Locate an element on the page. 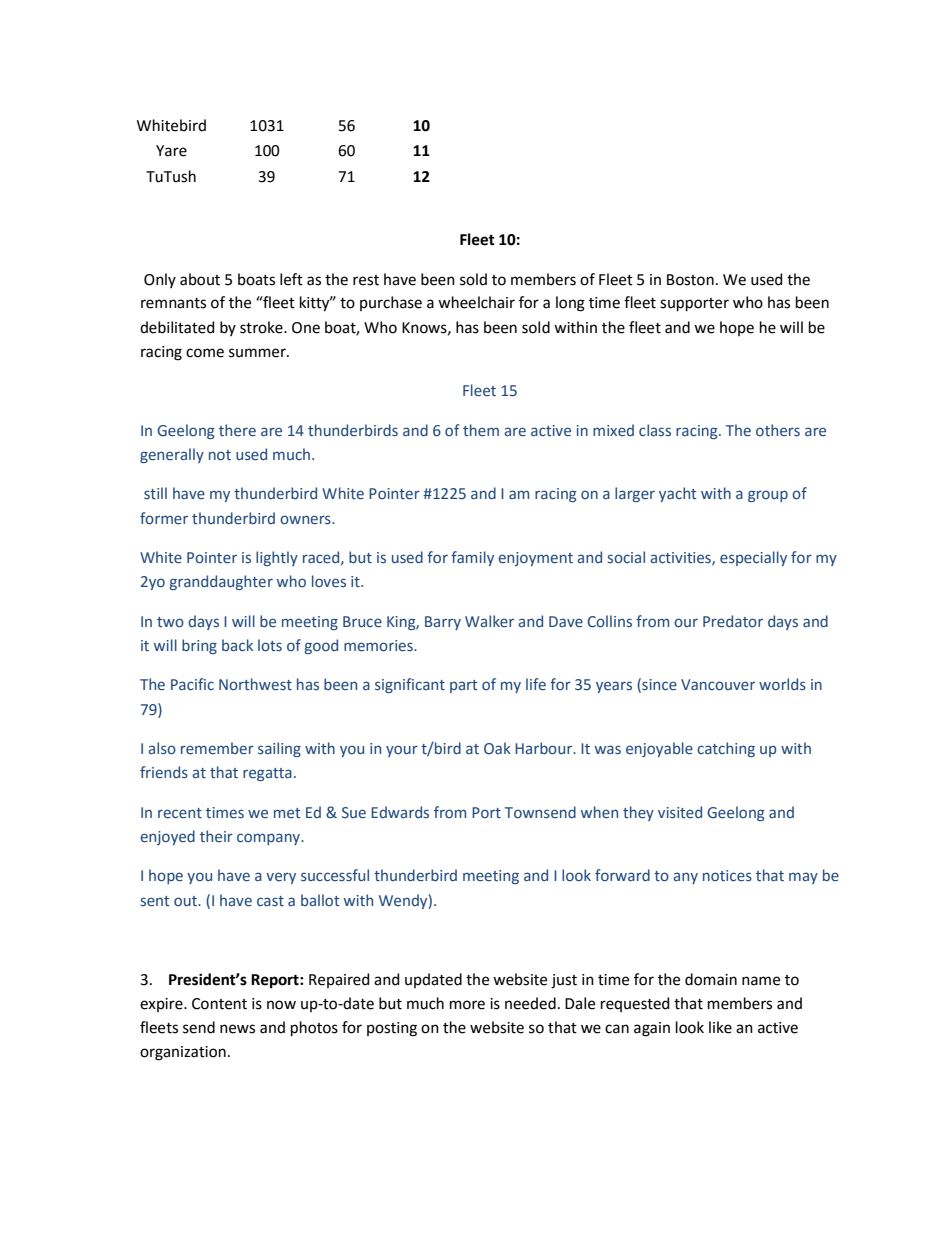 This image has width=952, height=1233. Yare is located at coordinates (171, 151).
